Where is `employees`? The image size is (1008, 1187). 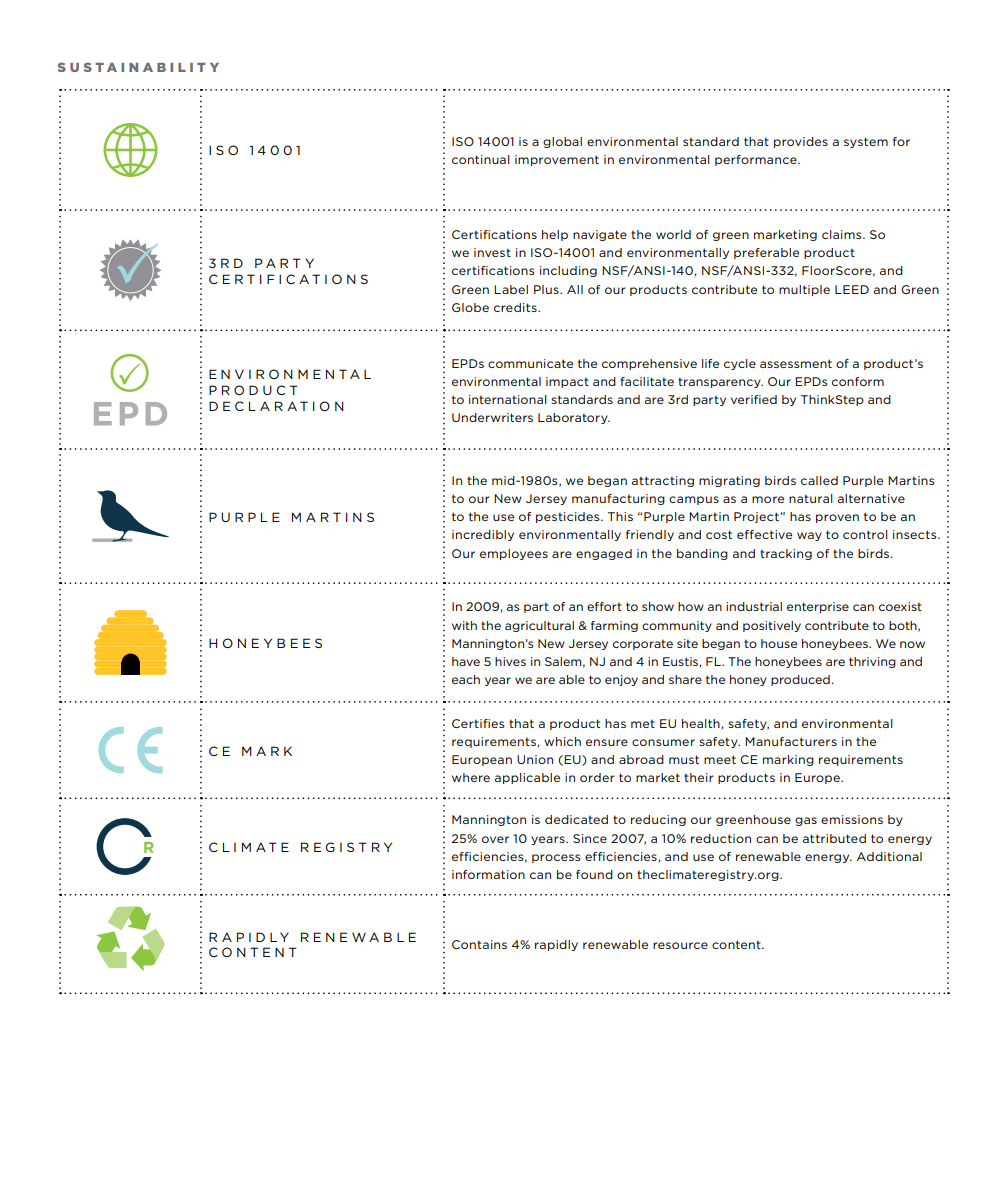
employees is located at coordinates (514, 554).
